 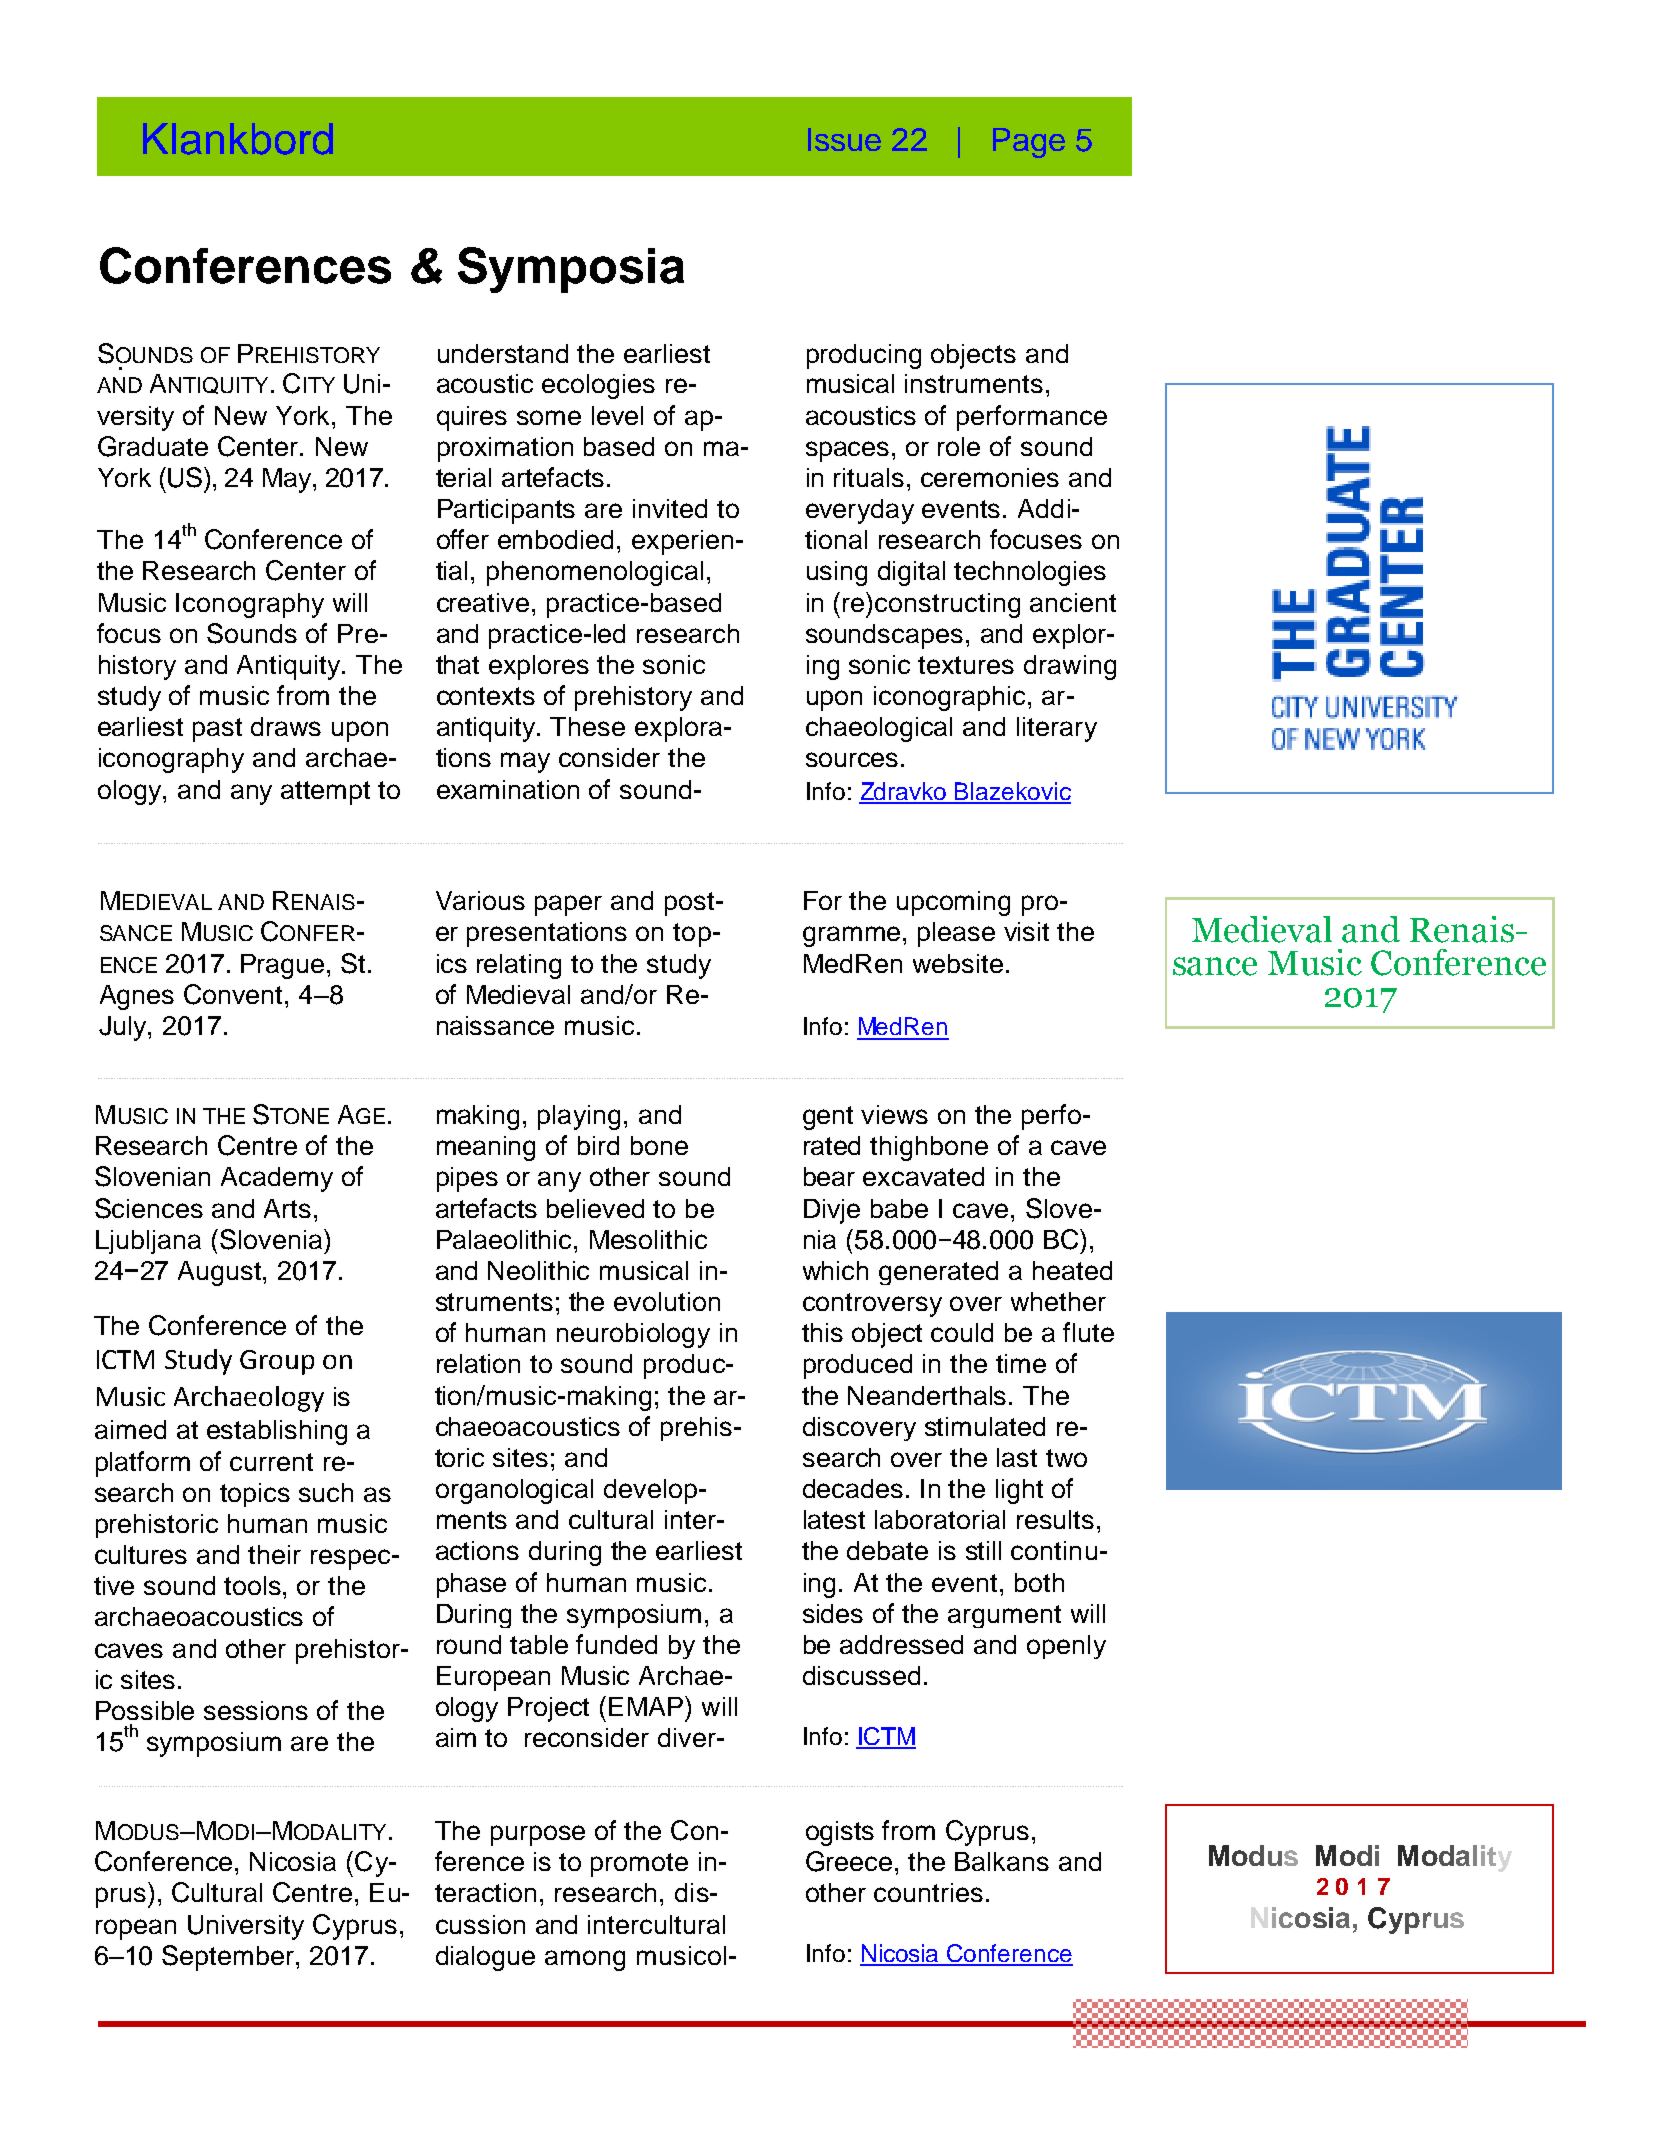 I want to click on their, so click(x=274, y=1554).
